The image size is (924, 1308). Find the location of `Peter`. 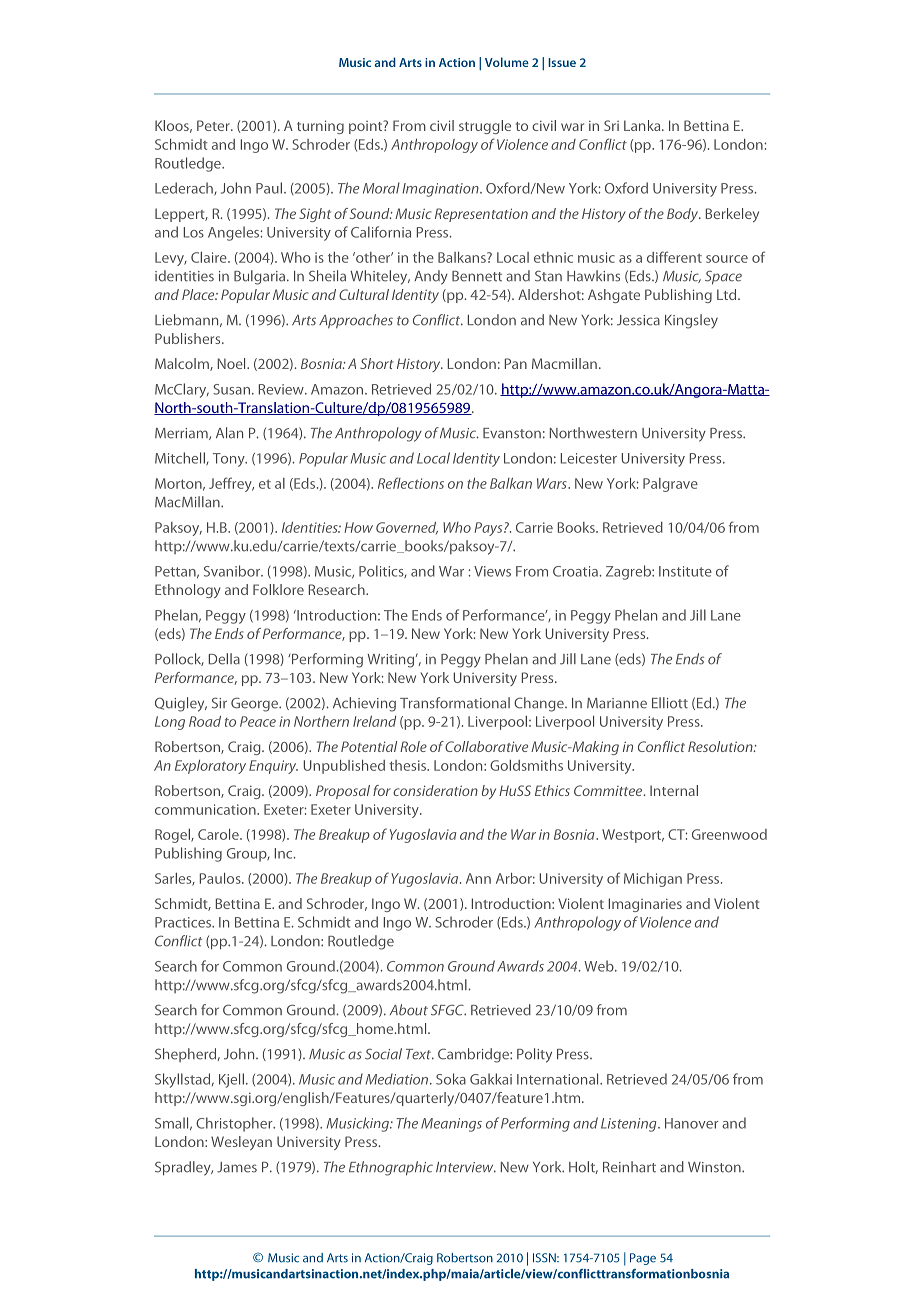

Peter is located at coordinates (214, 125).
